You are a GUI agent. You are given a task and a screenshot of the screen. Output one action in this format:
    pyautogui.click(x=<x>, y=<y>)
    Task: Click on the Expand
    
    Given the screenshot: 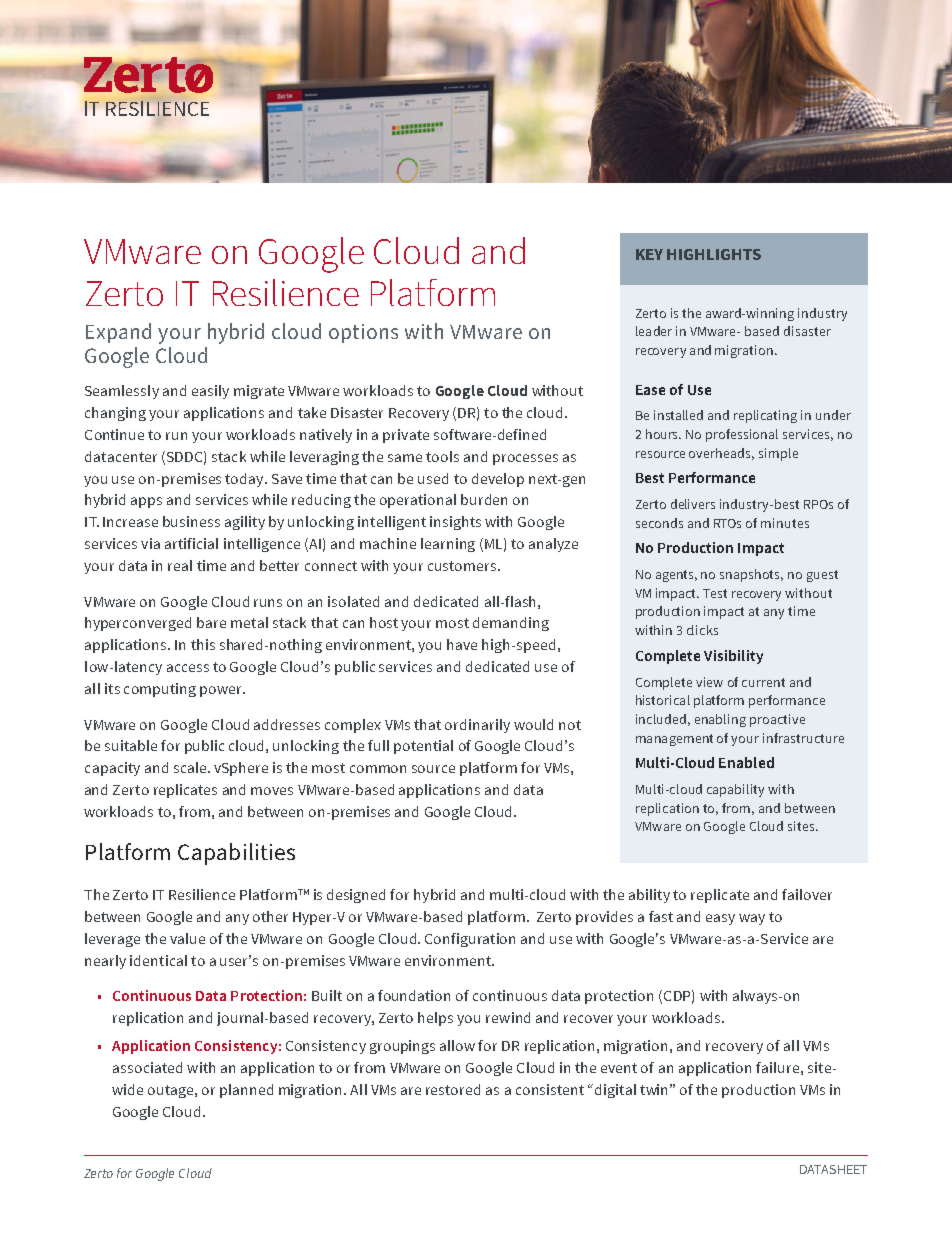 What is the action you would take?
    pyautogui.click(x=118, y=333)
